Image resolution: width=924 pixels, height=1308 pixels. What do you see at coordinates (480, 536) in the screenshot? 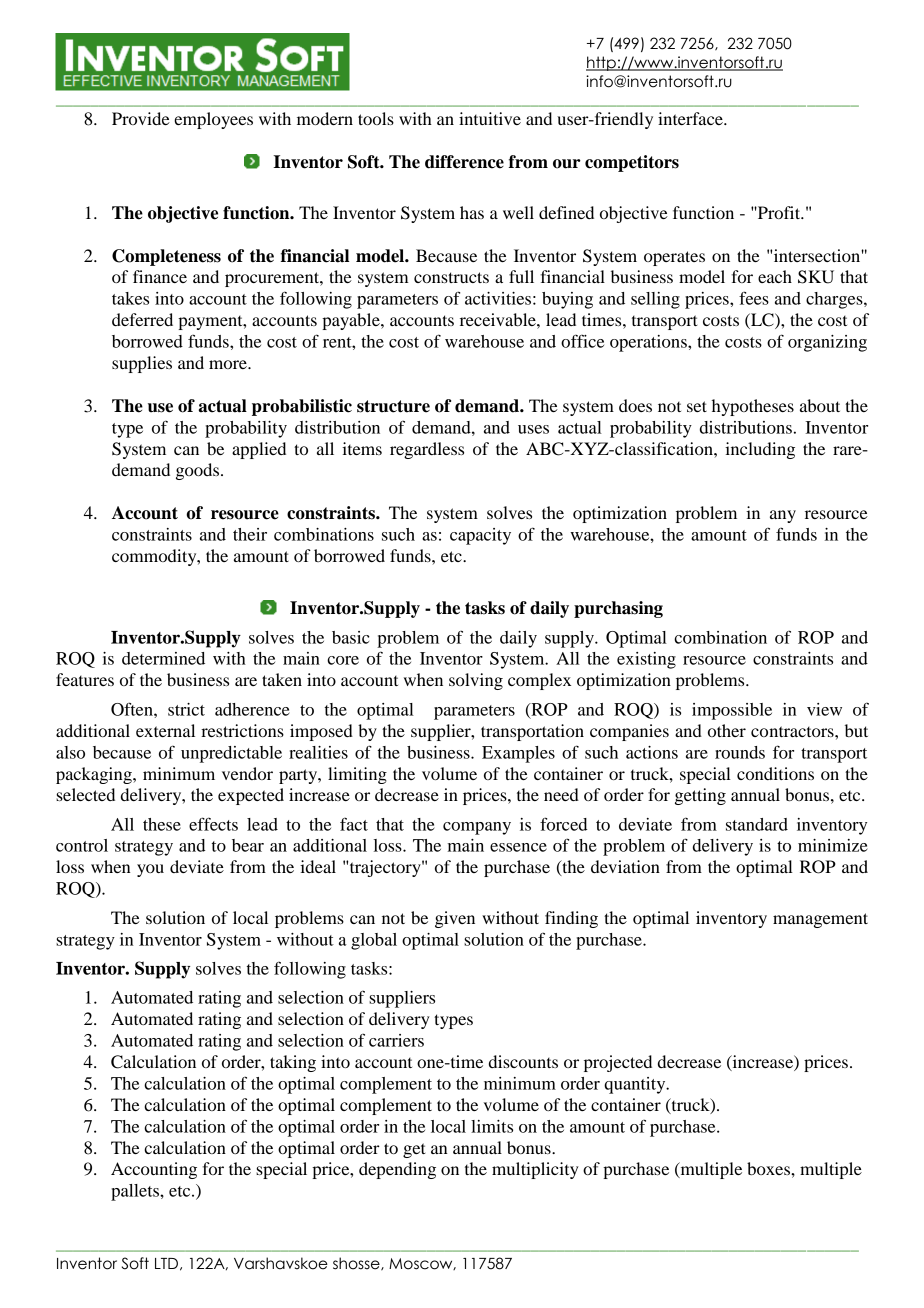
I see `capacity` at bounding box center [480, 536].
